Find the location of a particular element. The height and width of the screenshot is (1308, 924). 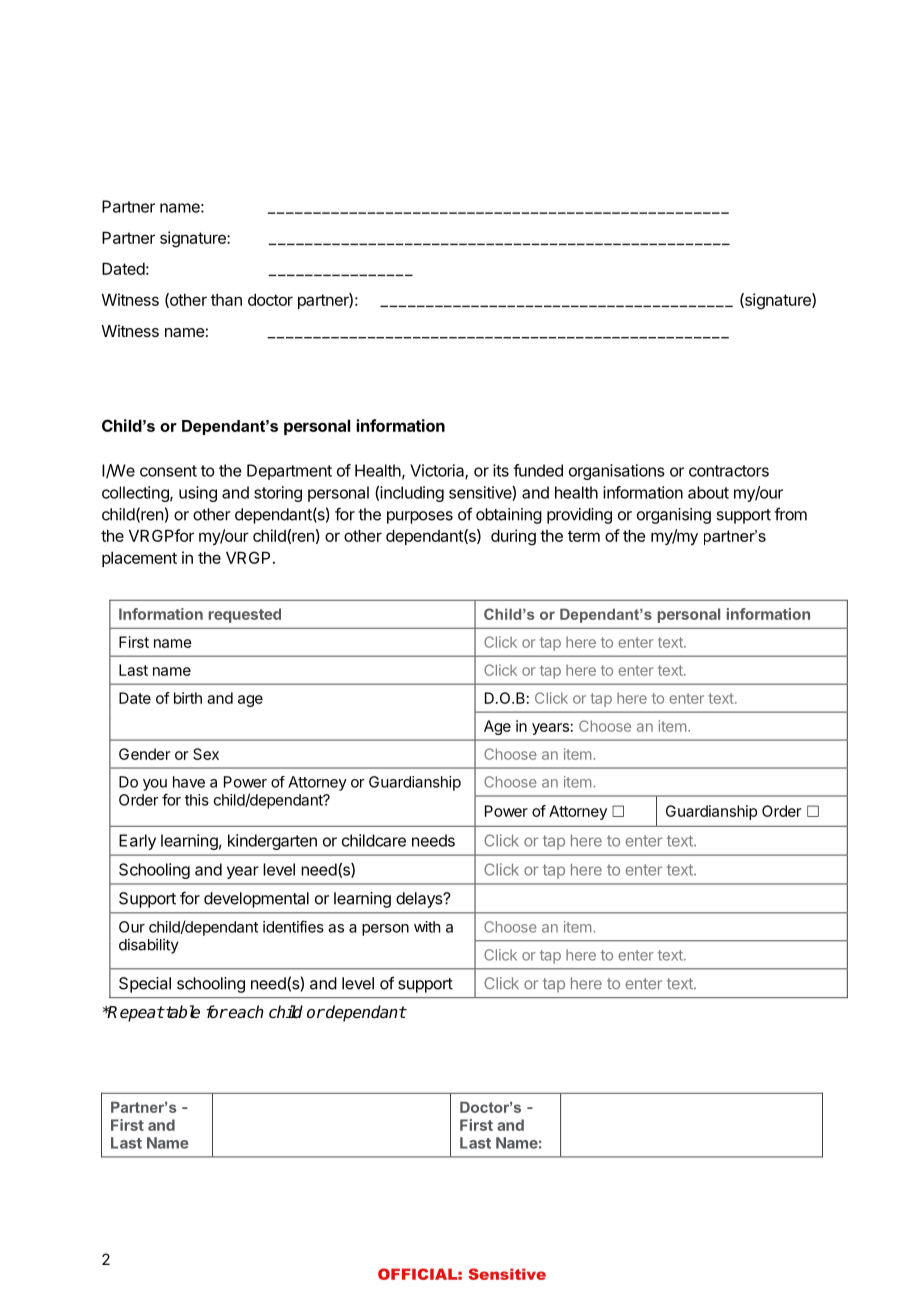

during is located at coordinates (513, 537).
